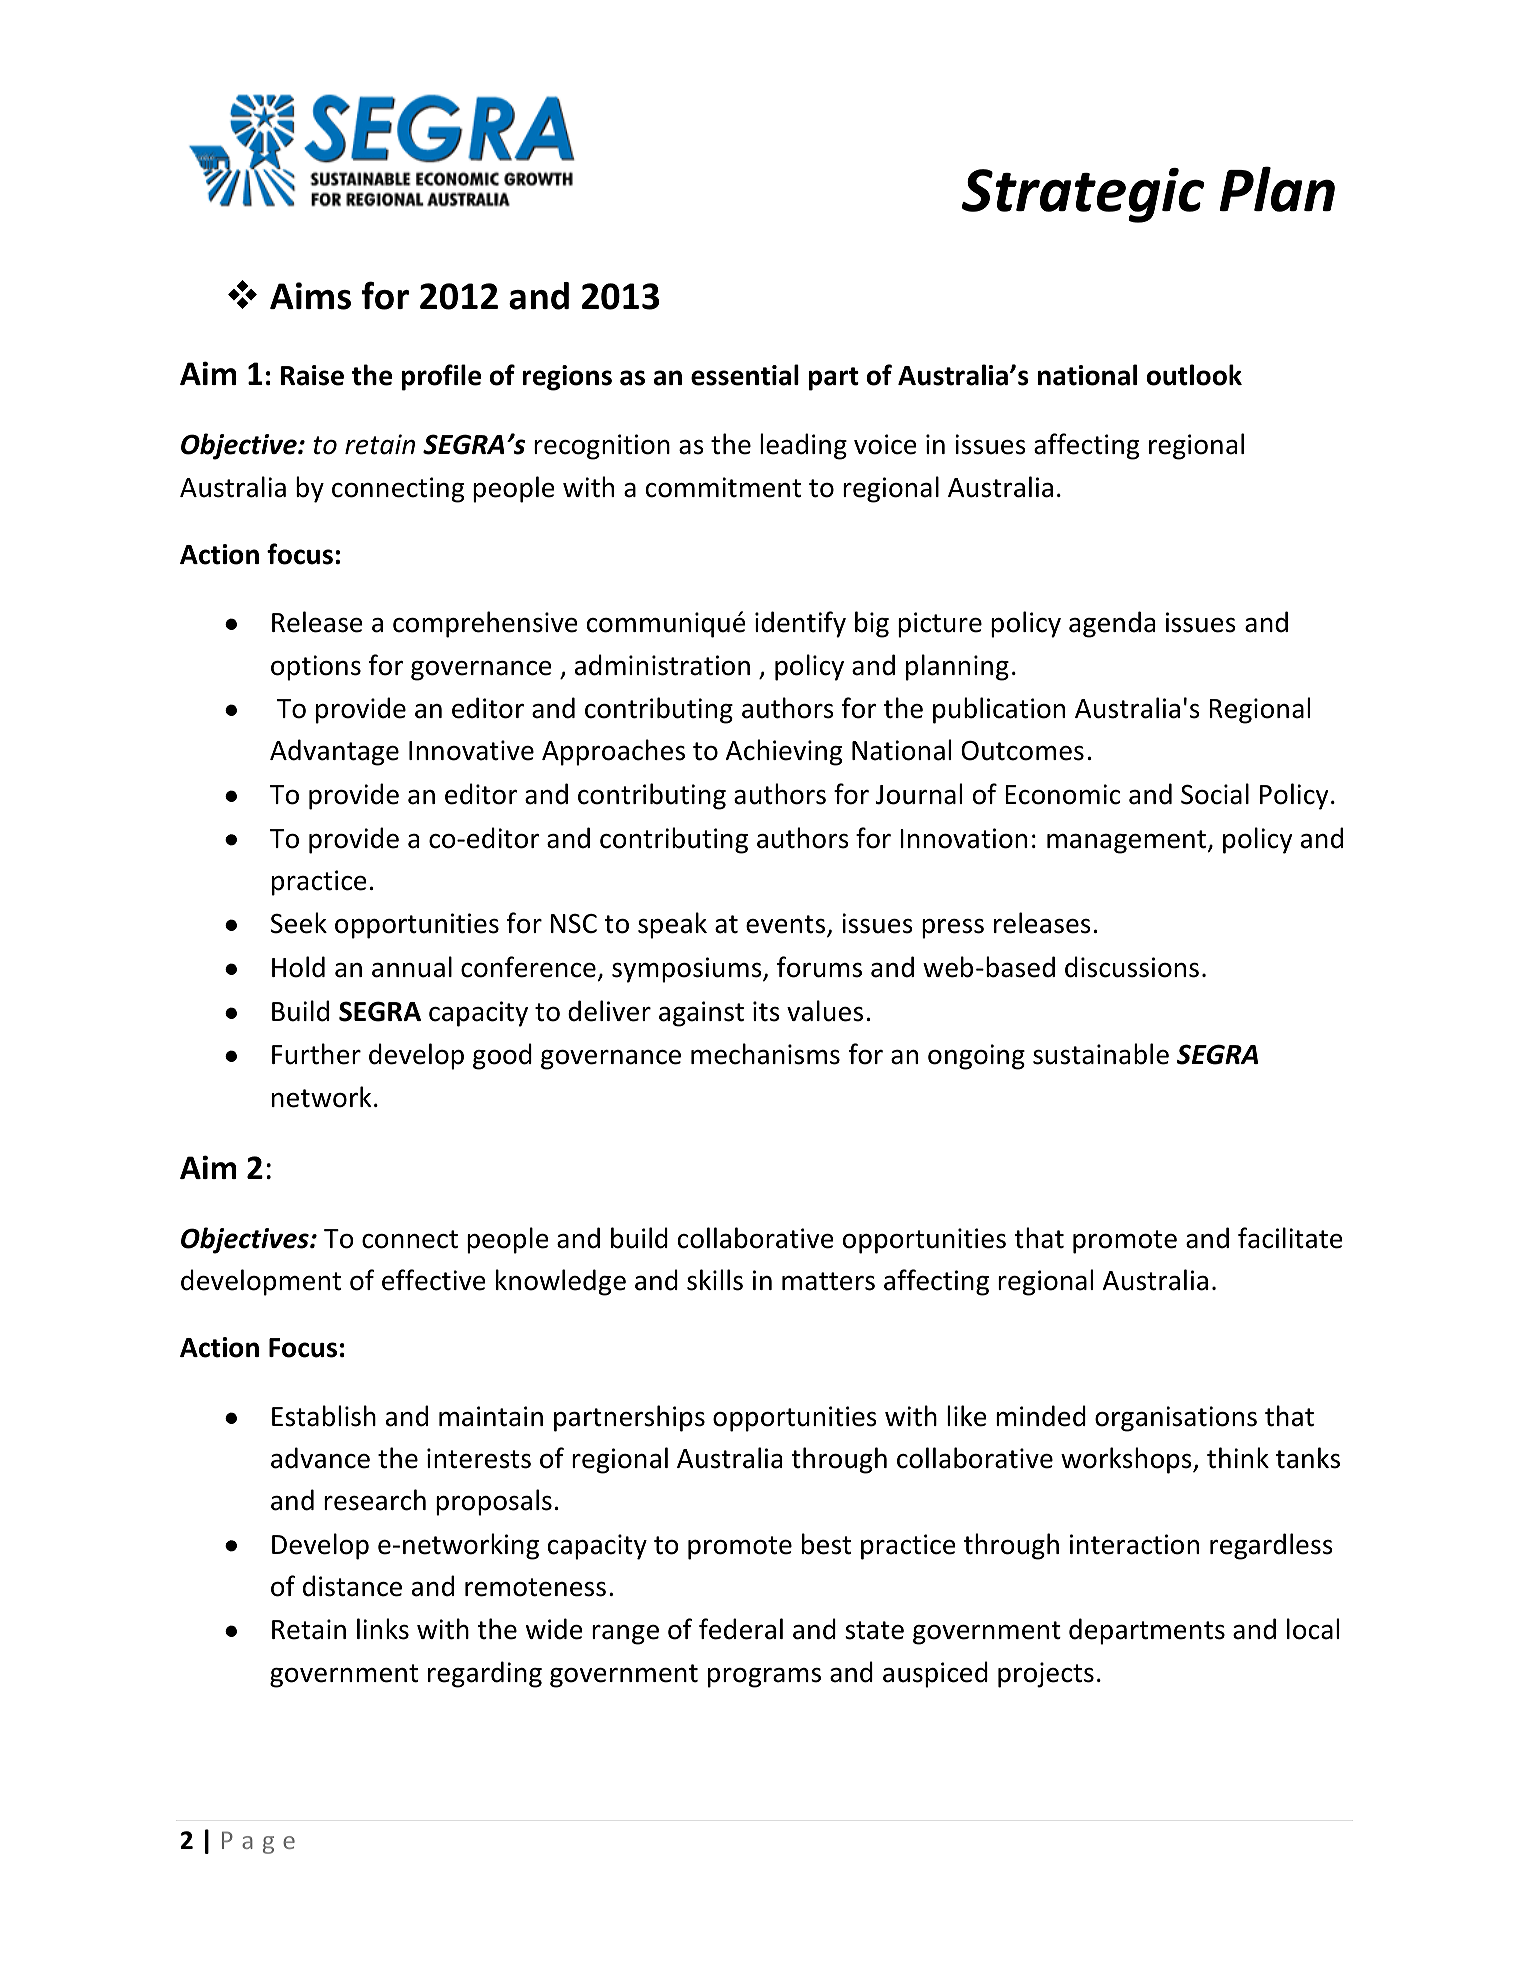 This screenshot has height=1979, width=1529. What do you see at coordinates (412, 967) in the screenshot?
I see `annual` at bounding box center [412, 967].
